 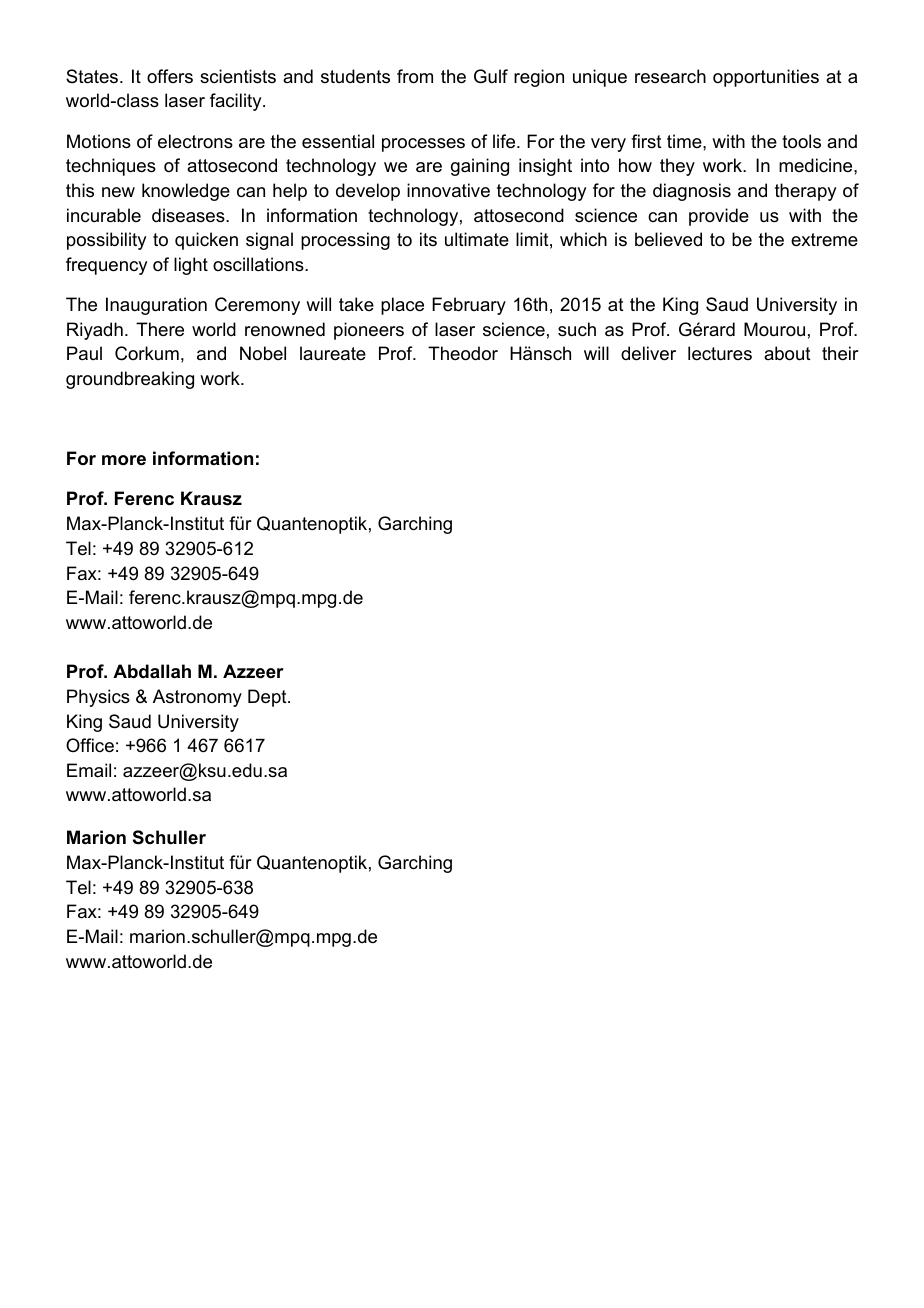 I want to click on Gulf, so click(x=491, y=76).
